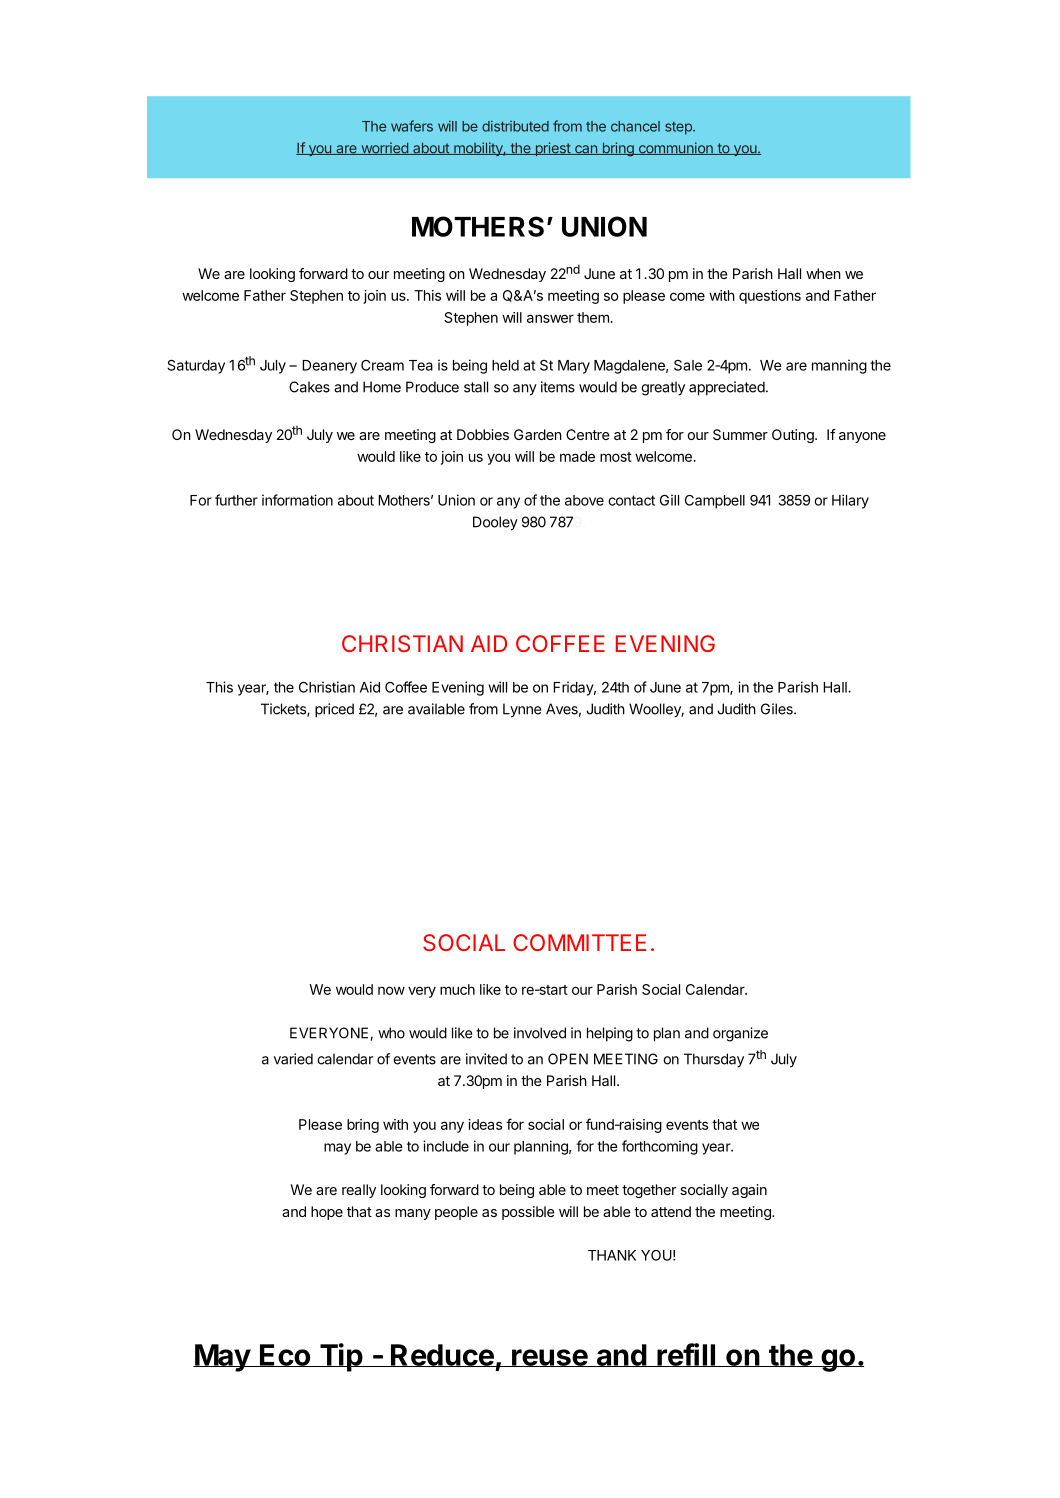 The image size is (1060, 1498). What do you see at coordinates (778, 709) in the page?
I see `Giles` at bounding box center [778, 709].
